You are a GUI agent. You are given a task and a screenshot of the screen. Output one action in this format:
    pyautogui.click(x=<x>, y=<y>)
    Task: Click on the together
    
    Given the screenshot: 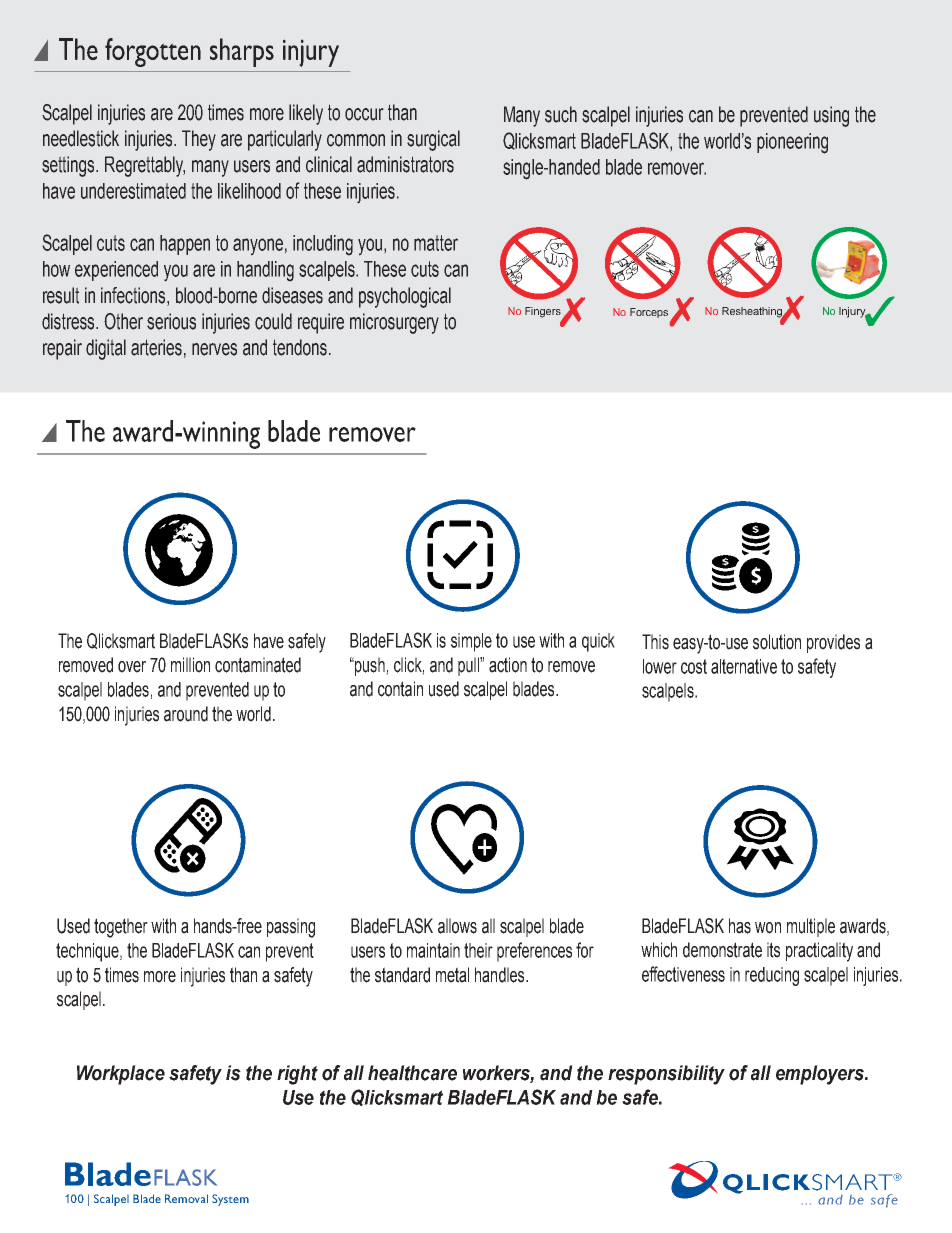 What is the action you would take?
    pyautogui.click(x=121, y=928)
